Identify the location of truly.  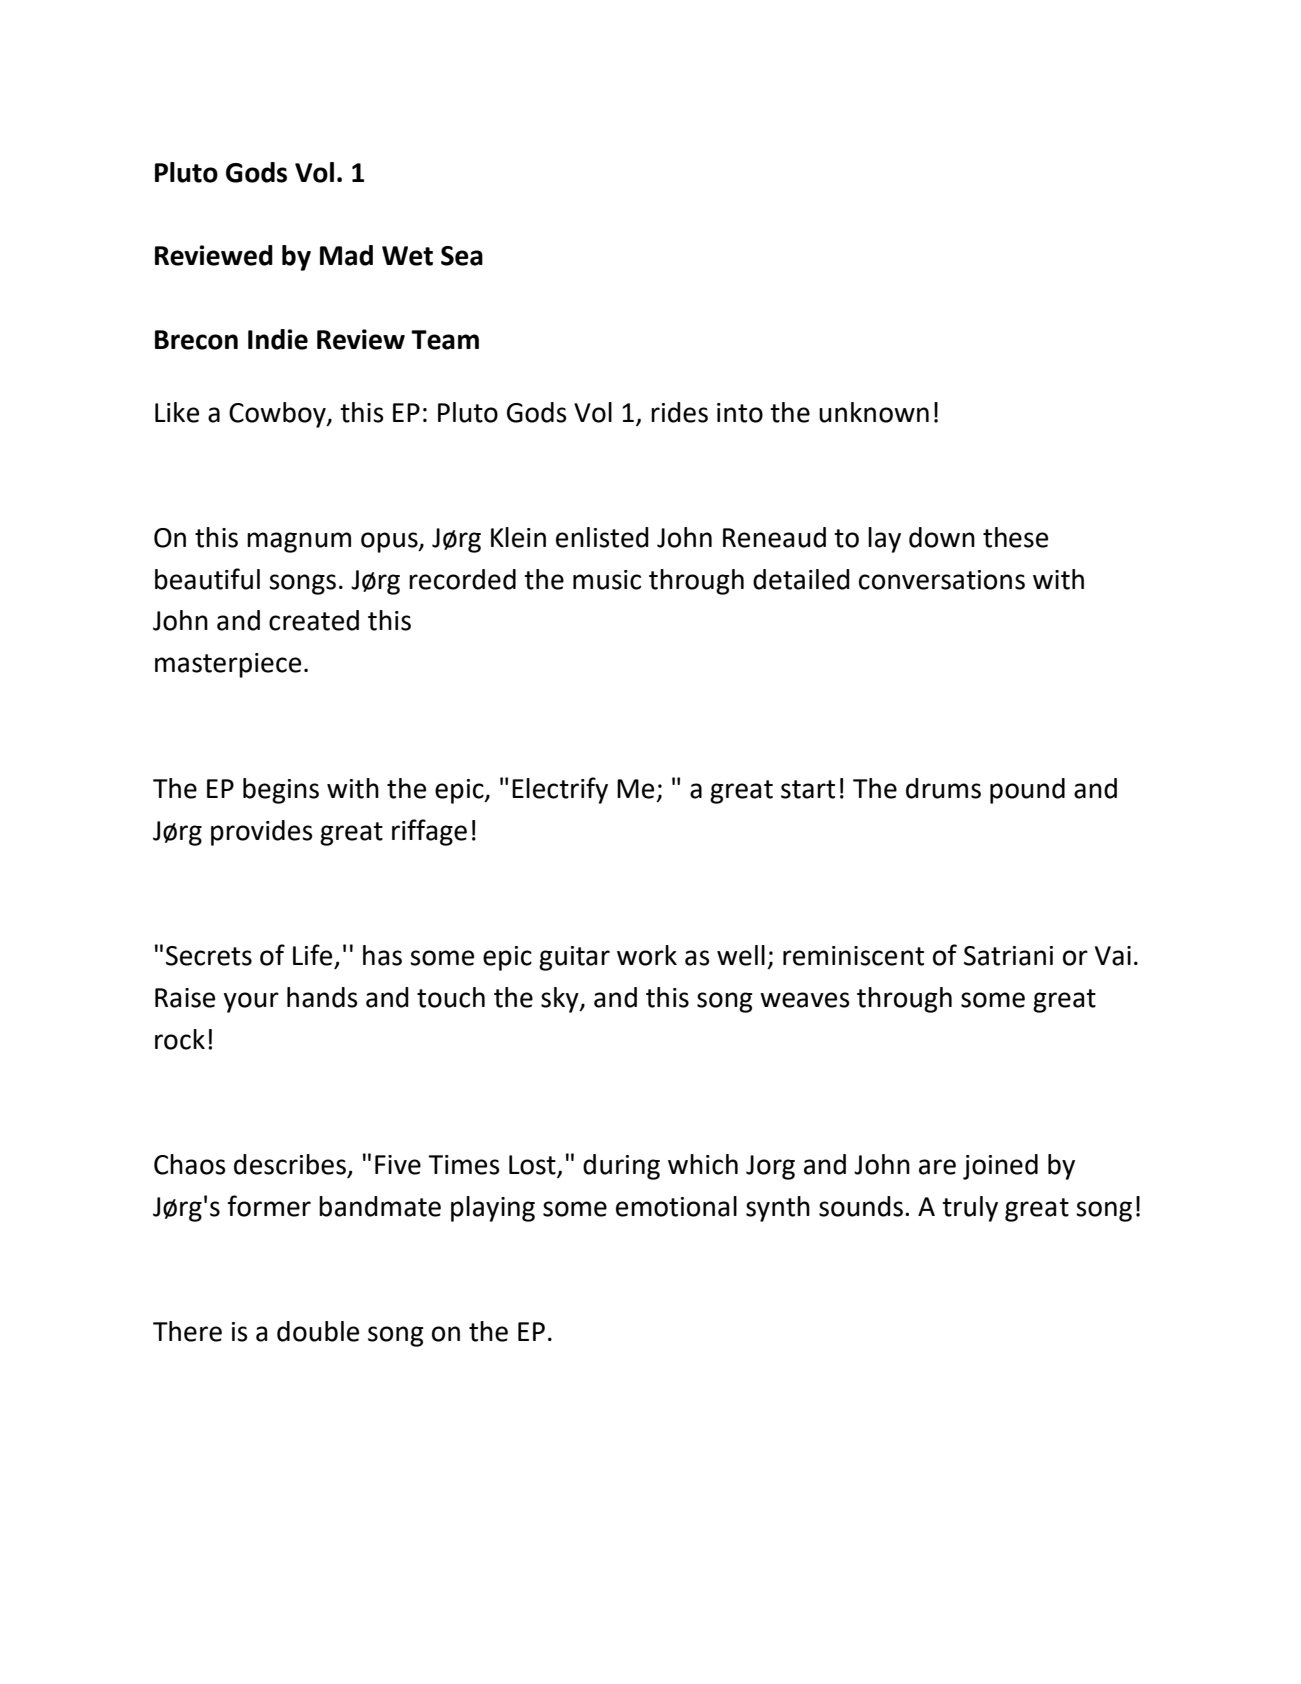
(970, 1209).
